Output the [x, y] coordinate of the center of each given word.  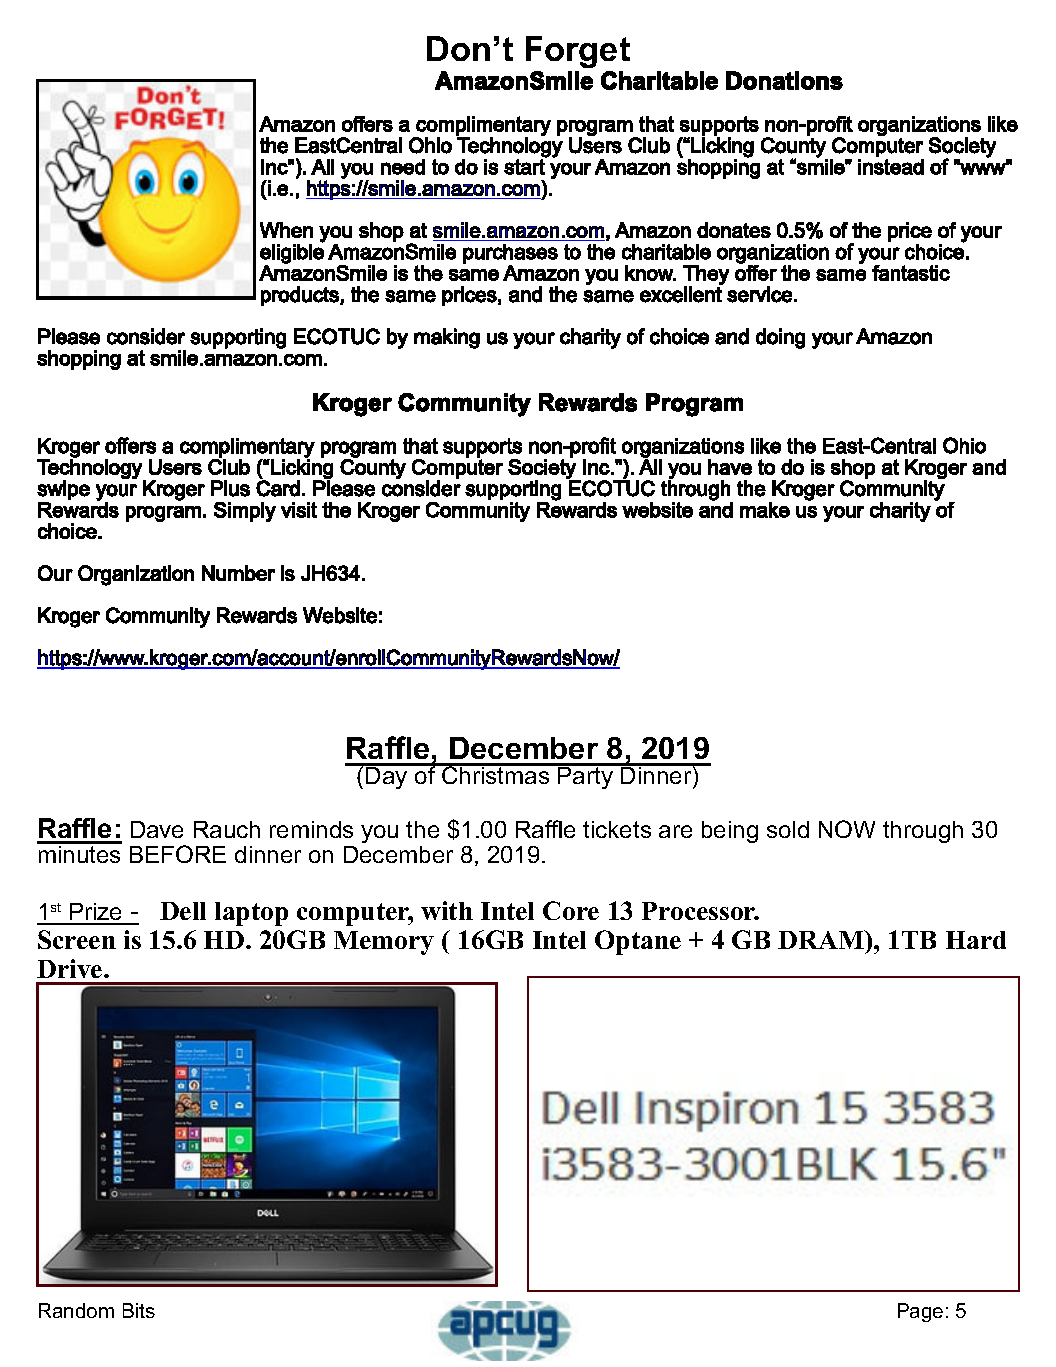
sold [788, 829]
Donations [784, 80]
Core [571, 910]
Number [238, 573]
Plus [230, 488]
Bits [139, 1310]
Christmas [496, 774]
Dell [183, 911]
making [447, 338]
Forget [578, 54]
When [286, 230]
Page [920, 1312]
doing [780, 338]
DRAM [822, 939]
